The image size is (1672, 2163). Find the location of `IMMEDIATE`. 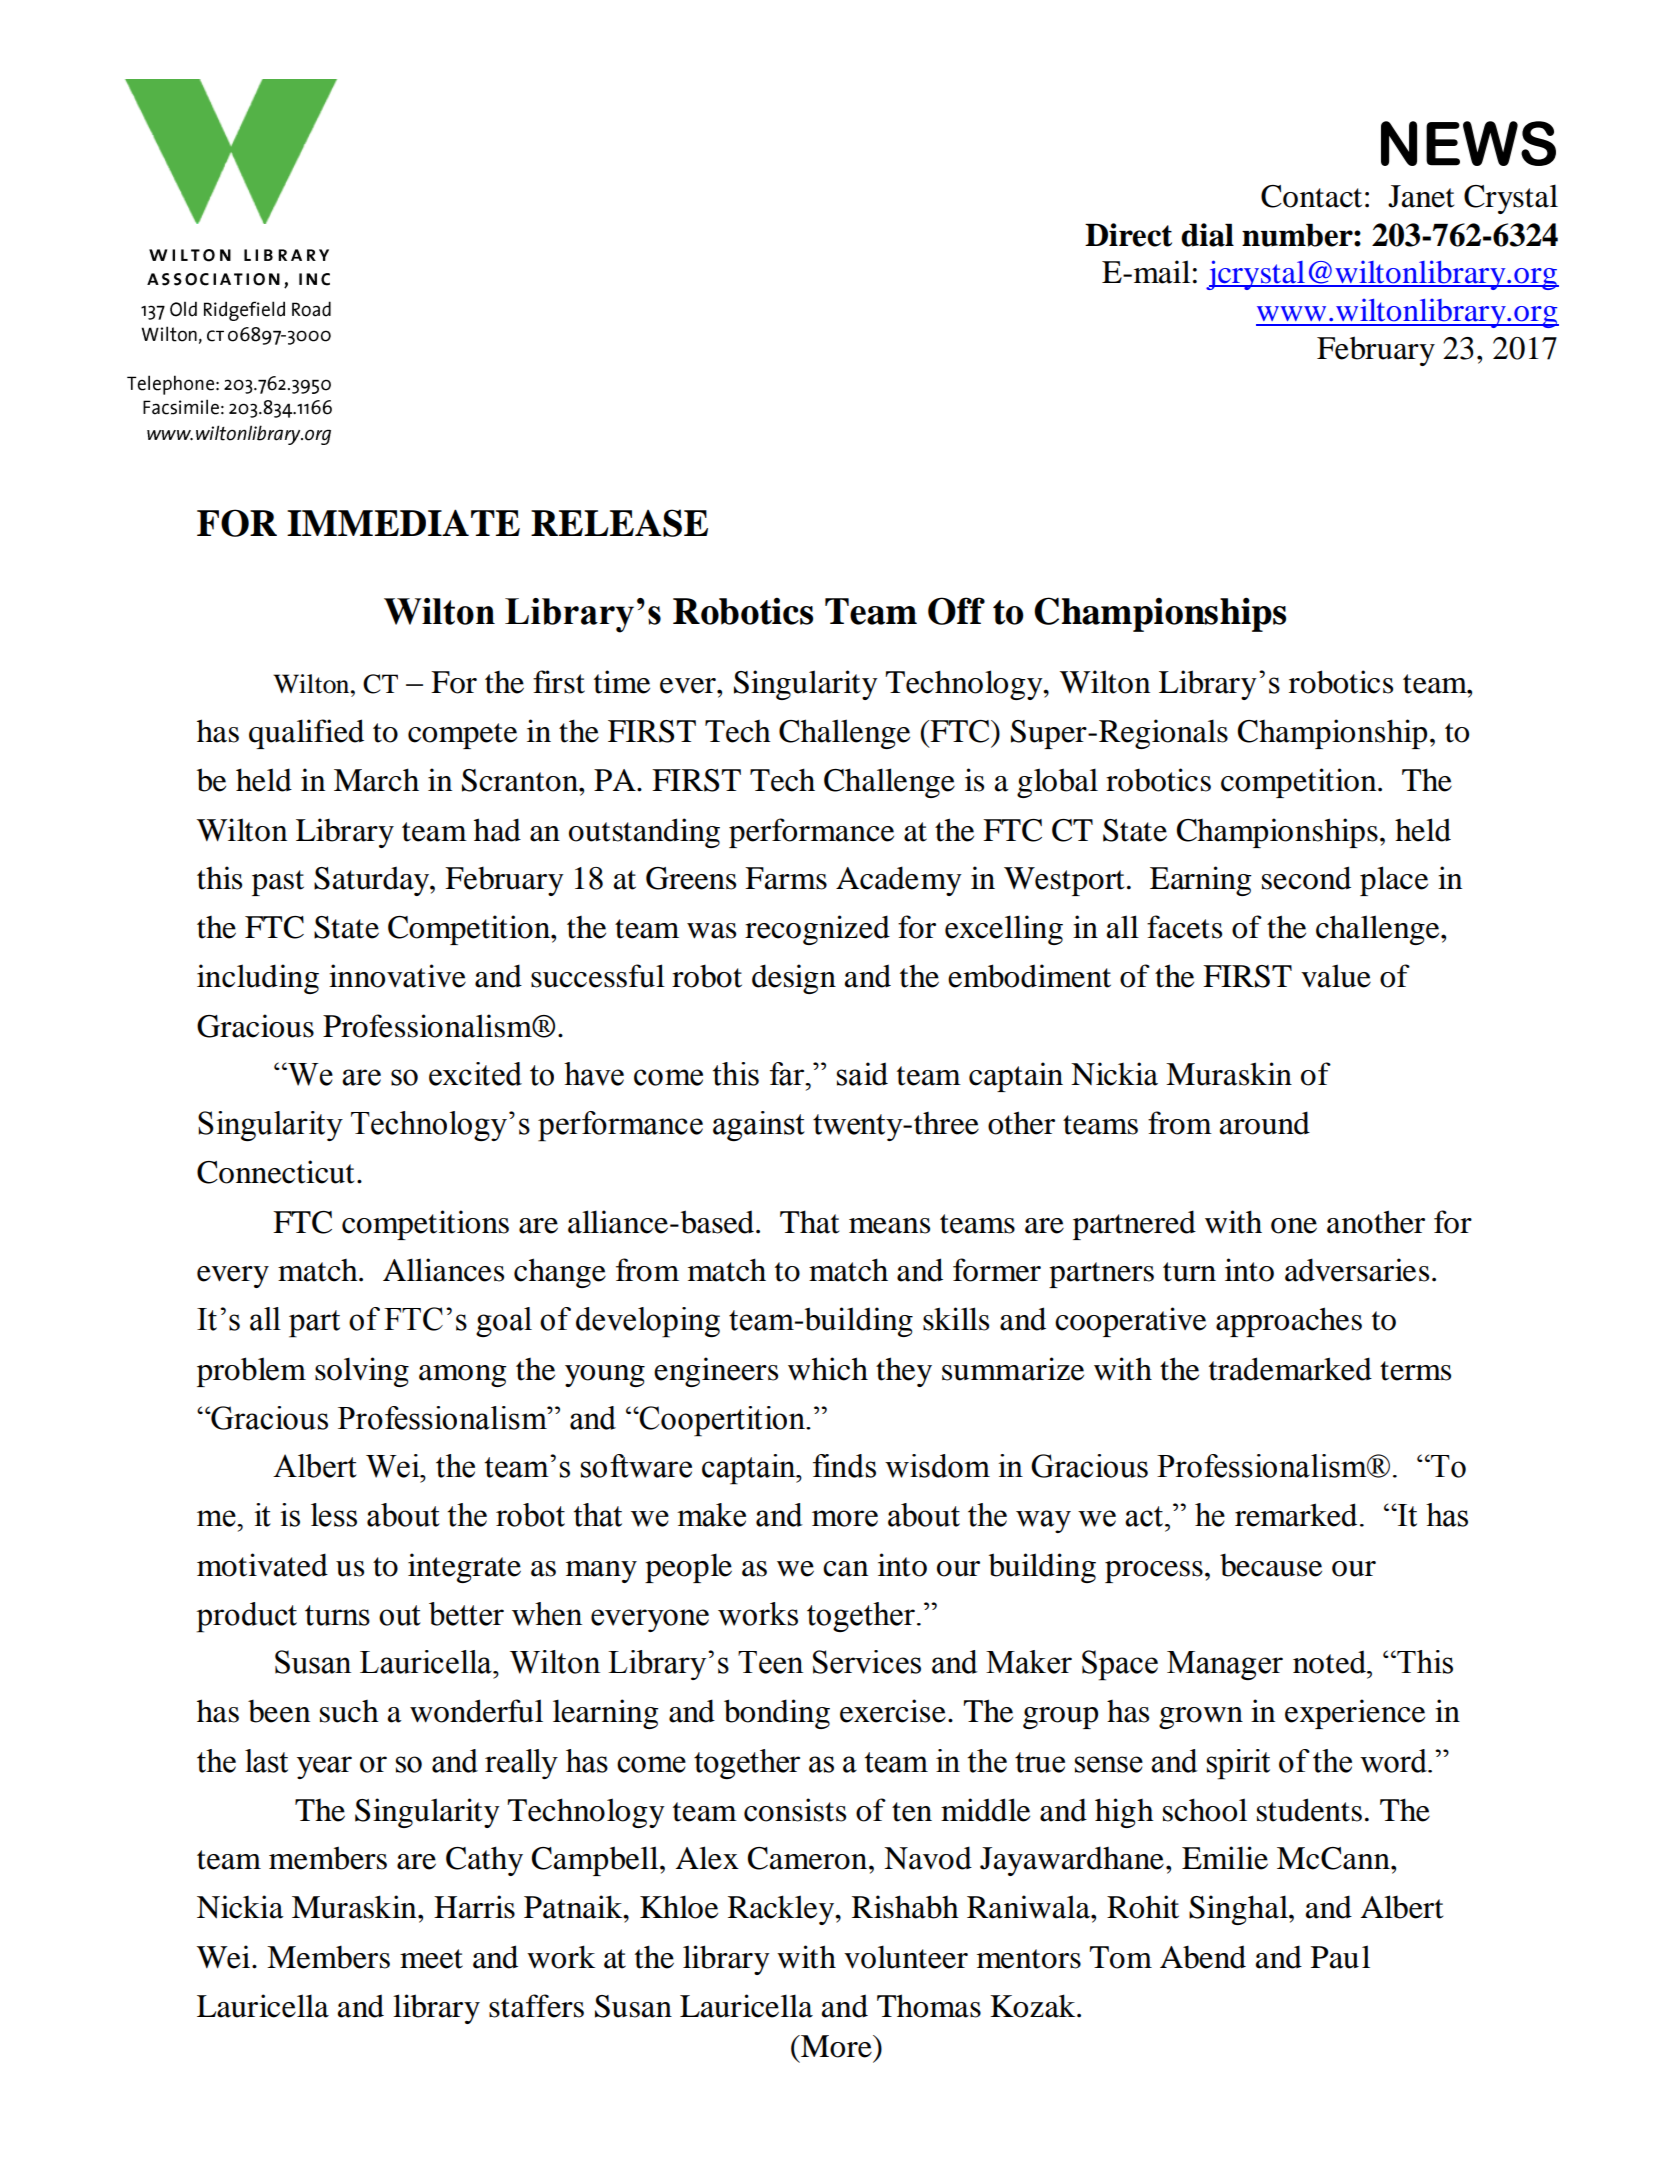

IMMEDIATE is located at coordinates (403, 522).
